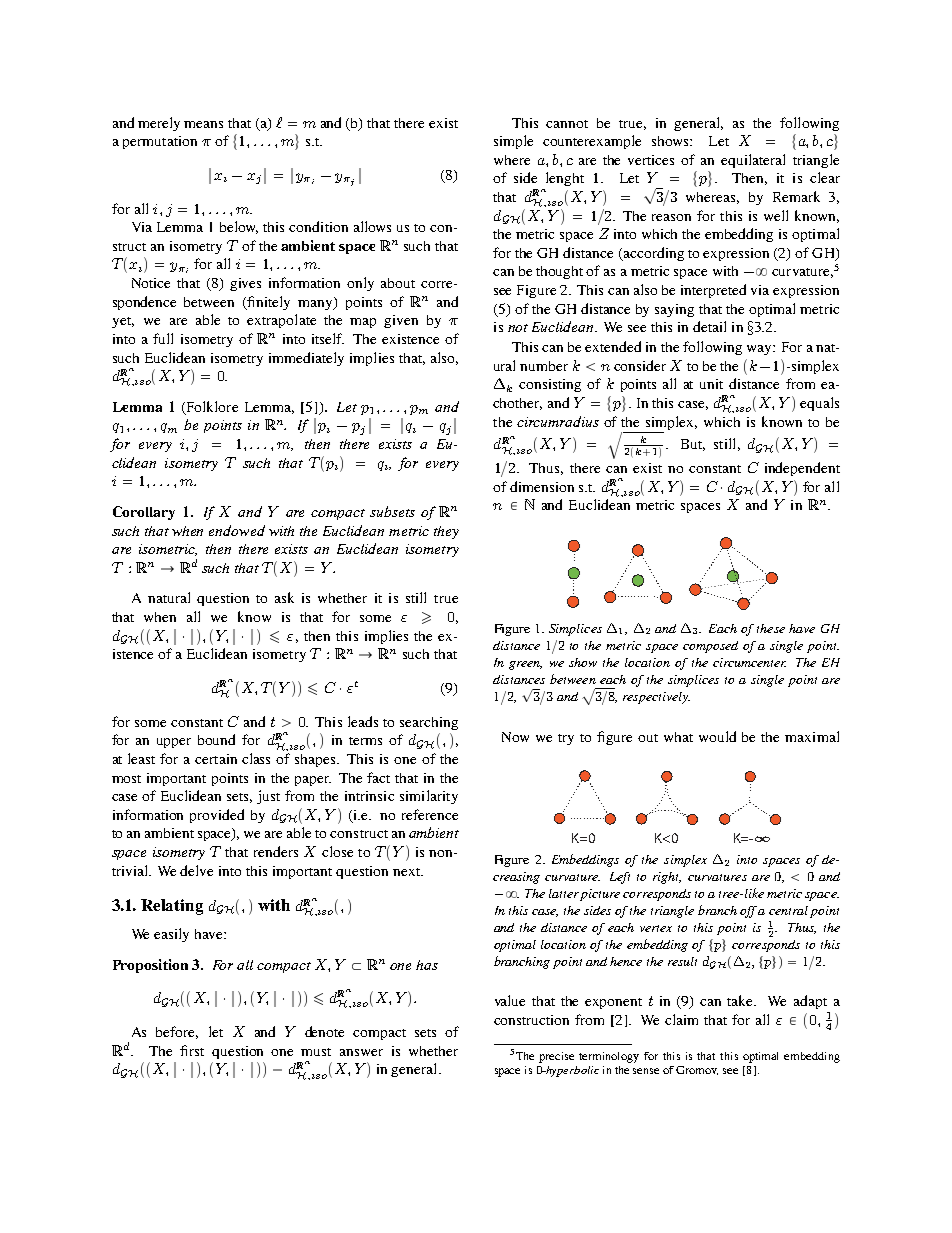  I want to click on lenght, so click(565, 179).
